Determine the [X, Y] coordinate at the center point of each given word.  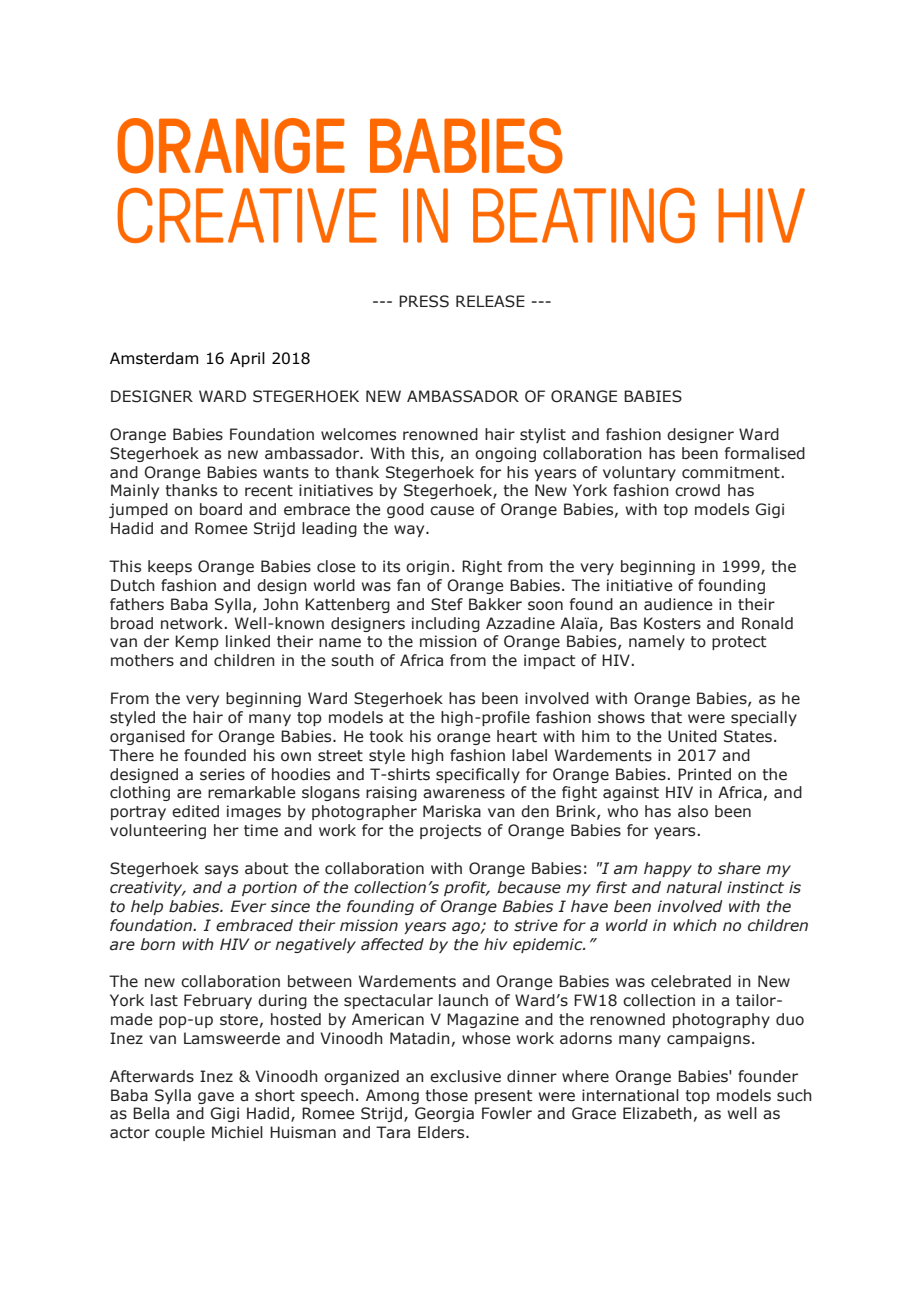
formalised [765, 453]
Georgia [444, 1114]
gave [216, 1098]
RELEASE [490, 301]
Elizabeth [657, 1113]
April [247, 359]
